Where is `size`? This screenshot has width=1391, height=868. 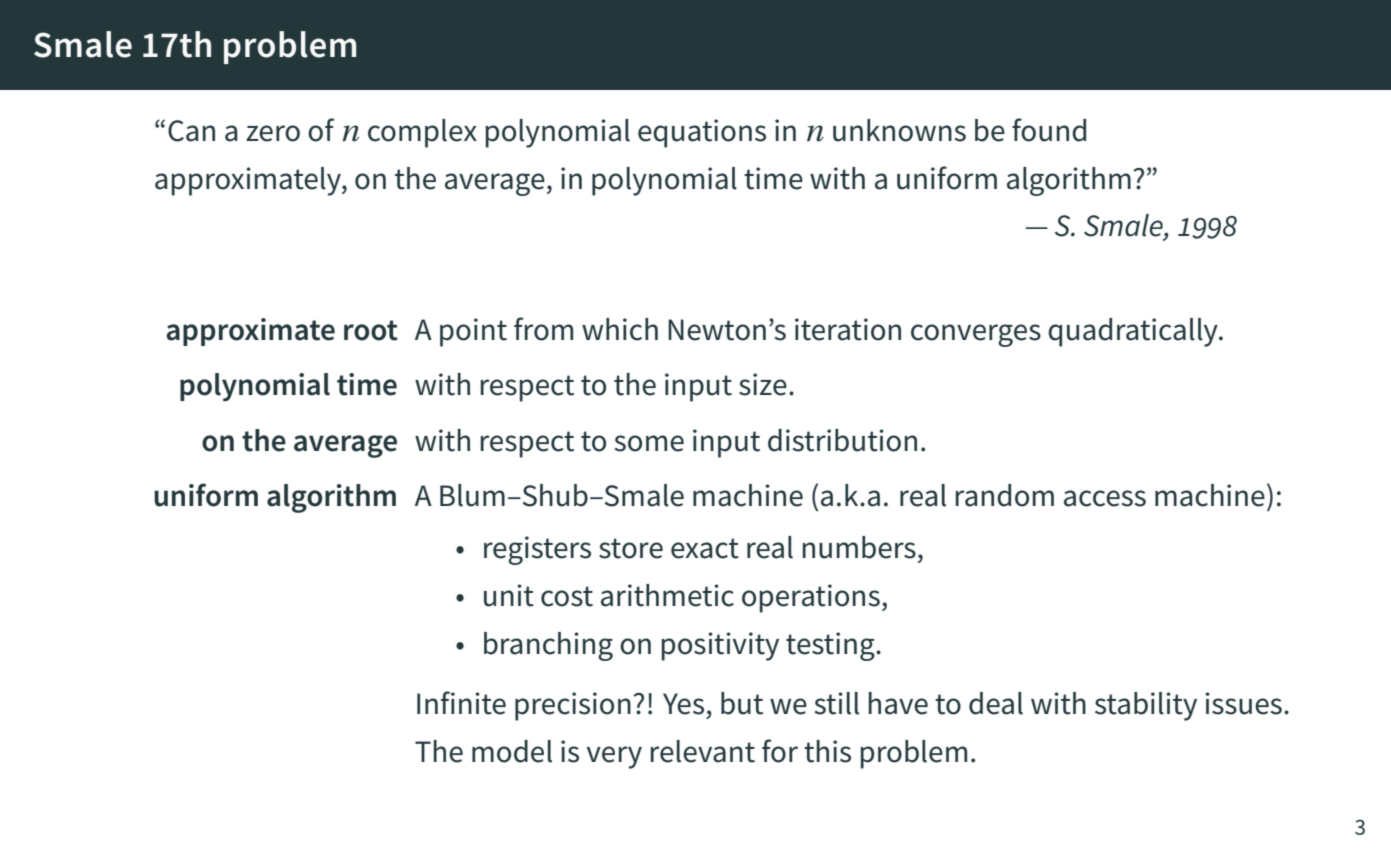
size is located at coordinates (763, 384).
